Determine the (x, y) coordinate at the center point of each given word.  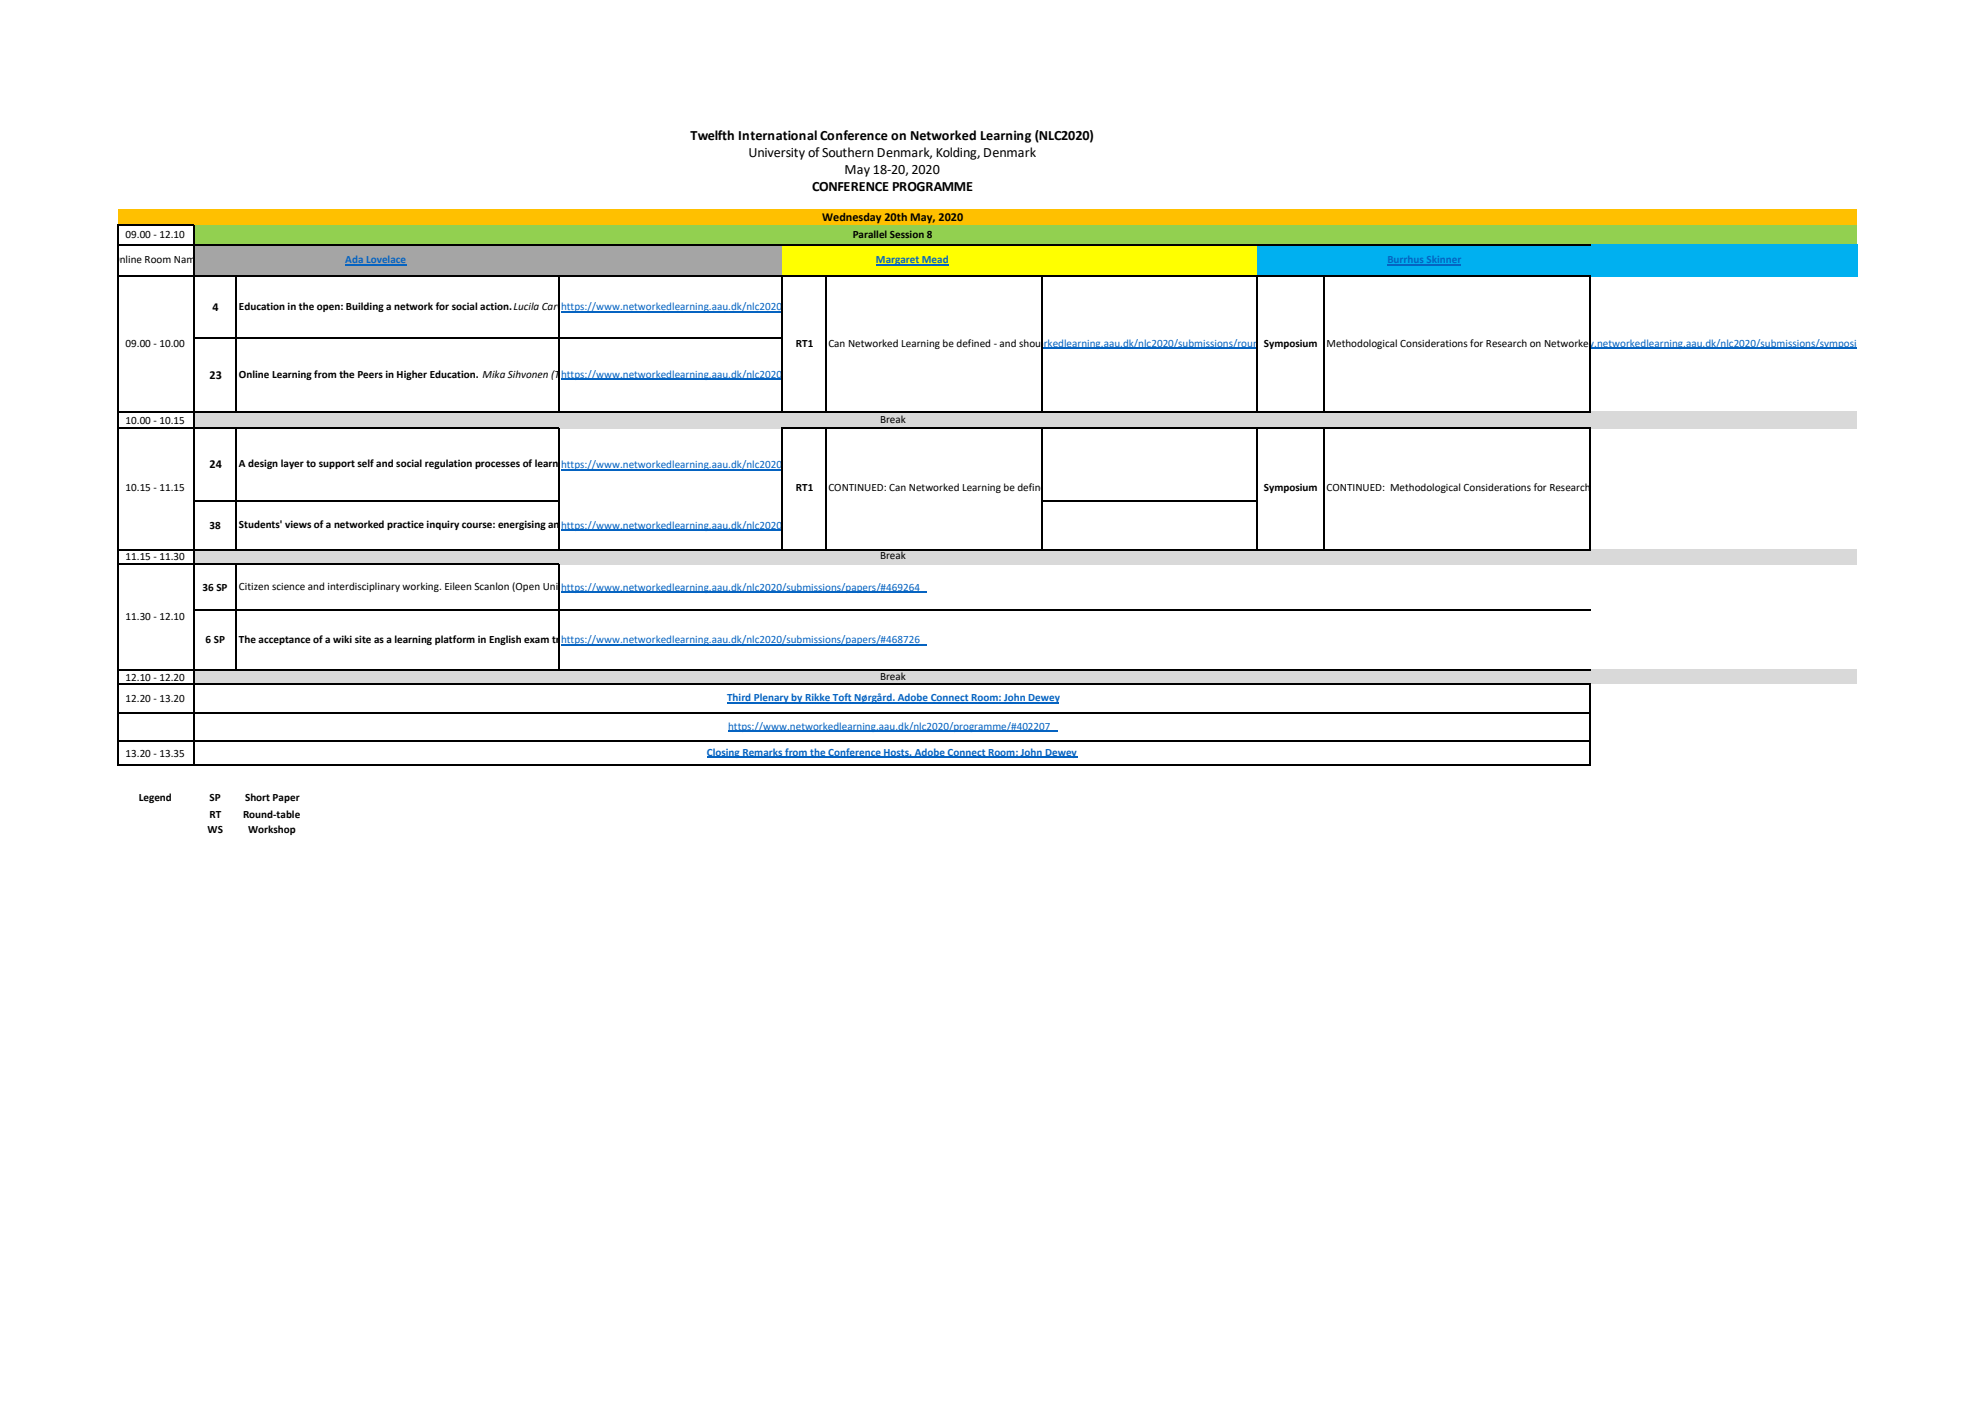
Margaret (898, 261)
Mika (493, 374)
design (263, 464)
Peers (370, 374)
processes (497, 465)
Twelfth (712, 135)
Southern (848, 152)
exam (536, 640)
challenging (594, 526)
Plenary (771, 698)
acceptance (284, 640)
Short (257, 797)
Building (365, 307)
